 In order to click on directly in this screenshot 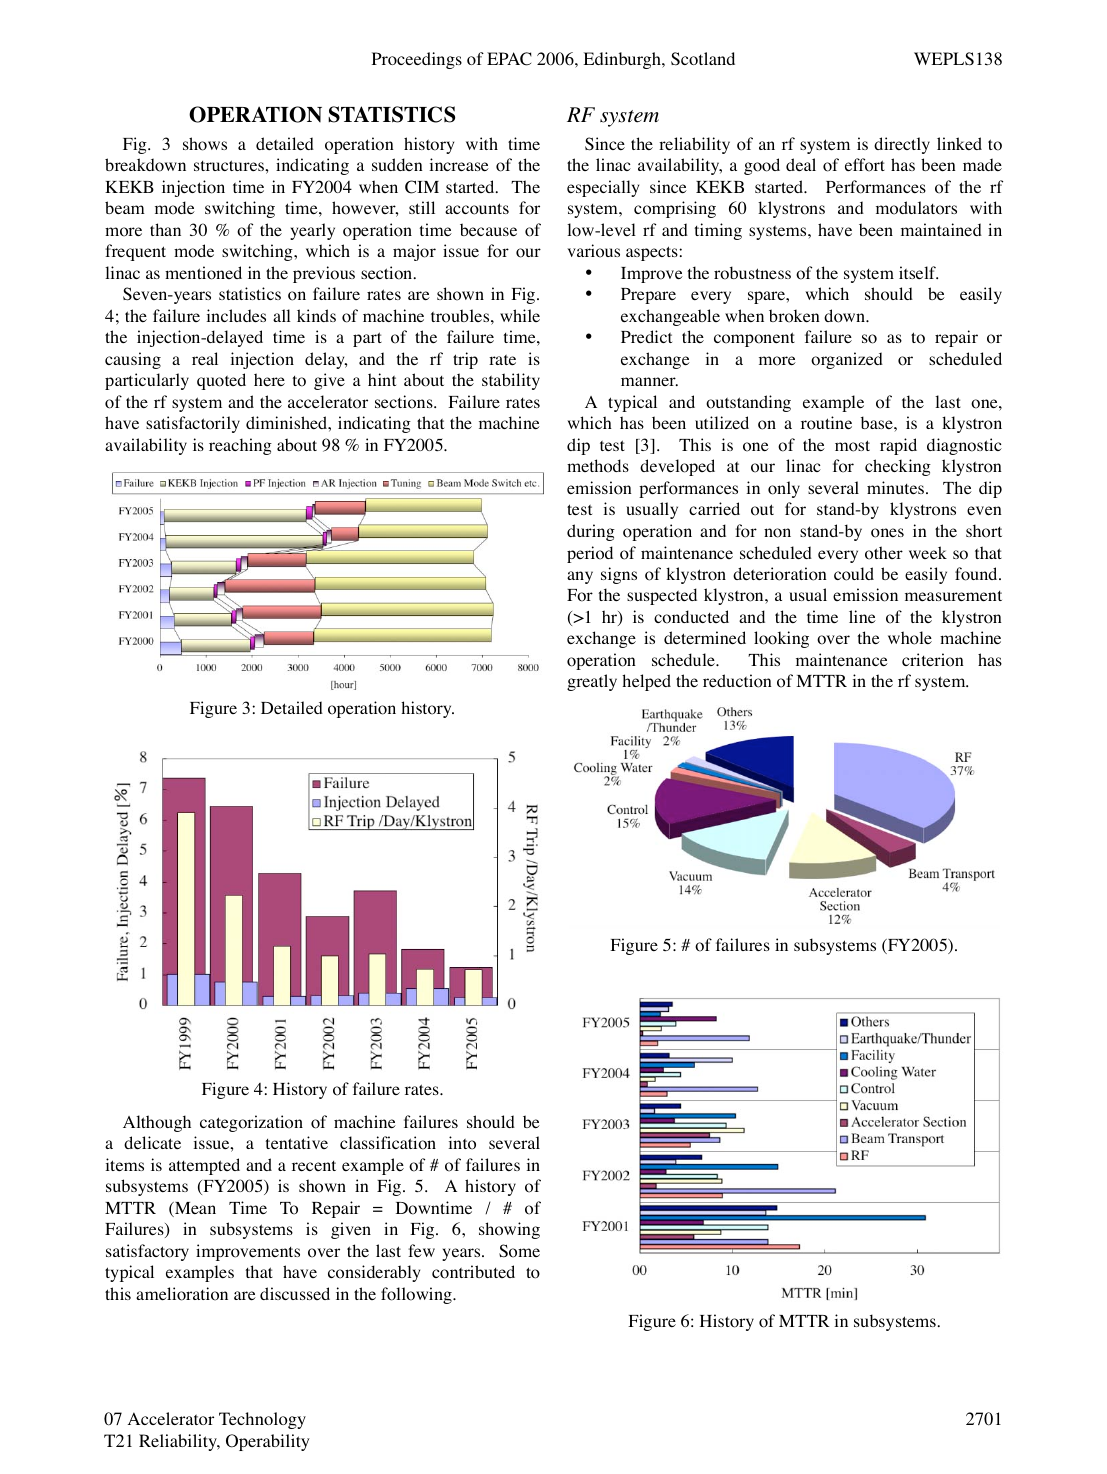, I will do `click(902, 145)`.
